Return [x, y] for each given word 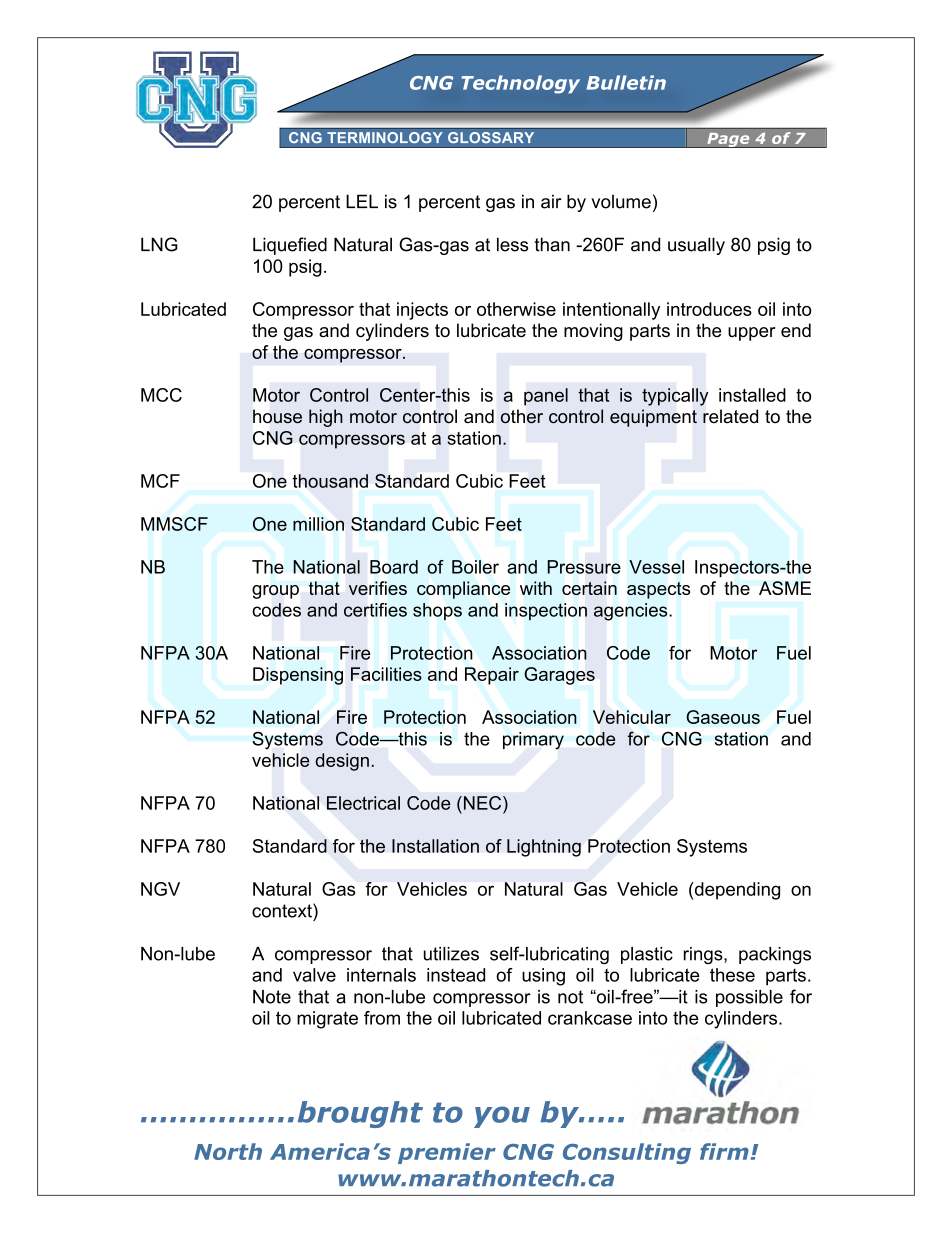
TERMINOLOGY [385, 138]
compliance [463, 590]
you [502, 1117]
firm [724, 1151]
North [228, 1151]
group [275, 592]
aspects [658, 590]
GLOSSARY [491, 138]
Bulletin [626, 82]
